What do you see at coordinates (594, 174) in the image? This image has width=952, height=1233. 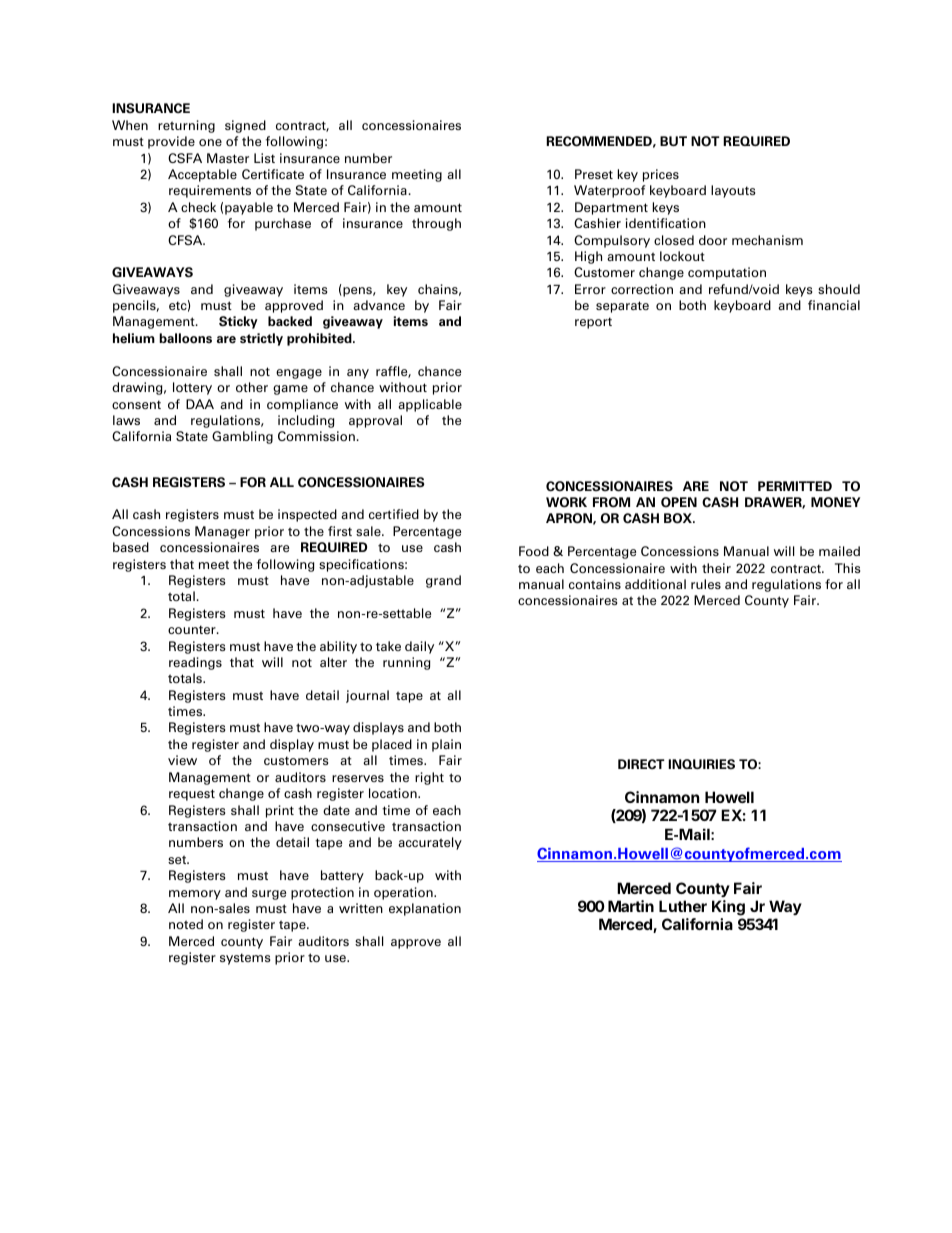 I see `Preset` at bounding box center [594, 174].
